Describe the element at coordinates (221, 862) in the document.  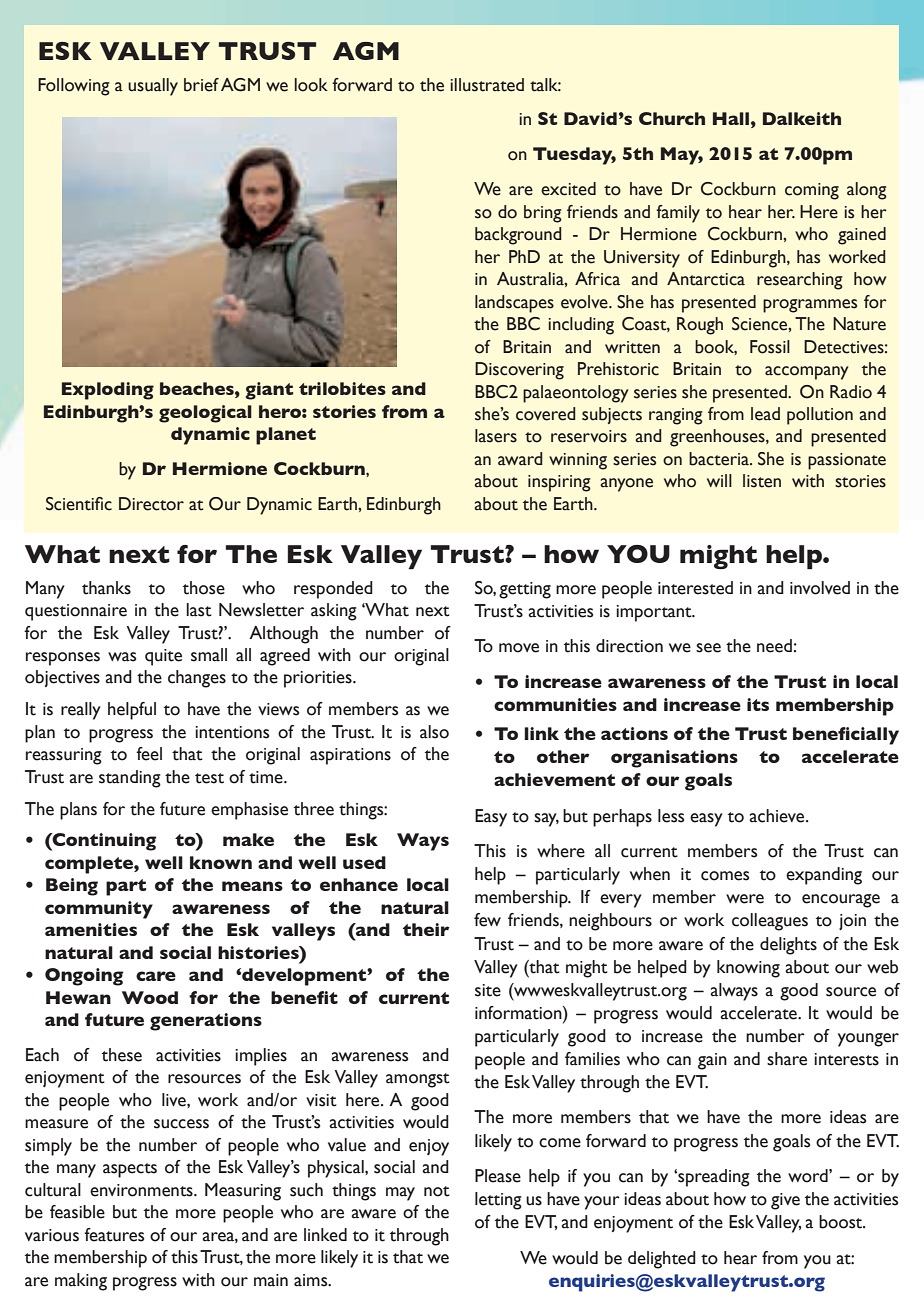
I see `known` at that location.
